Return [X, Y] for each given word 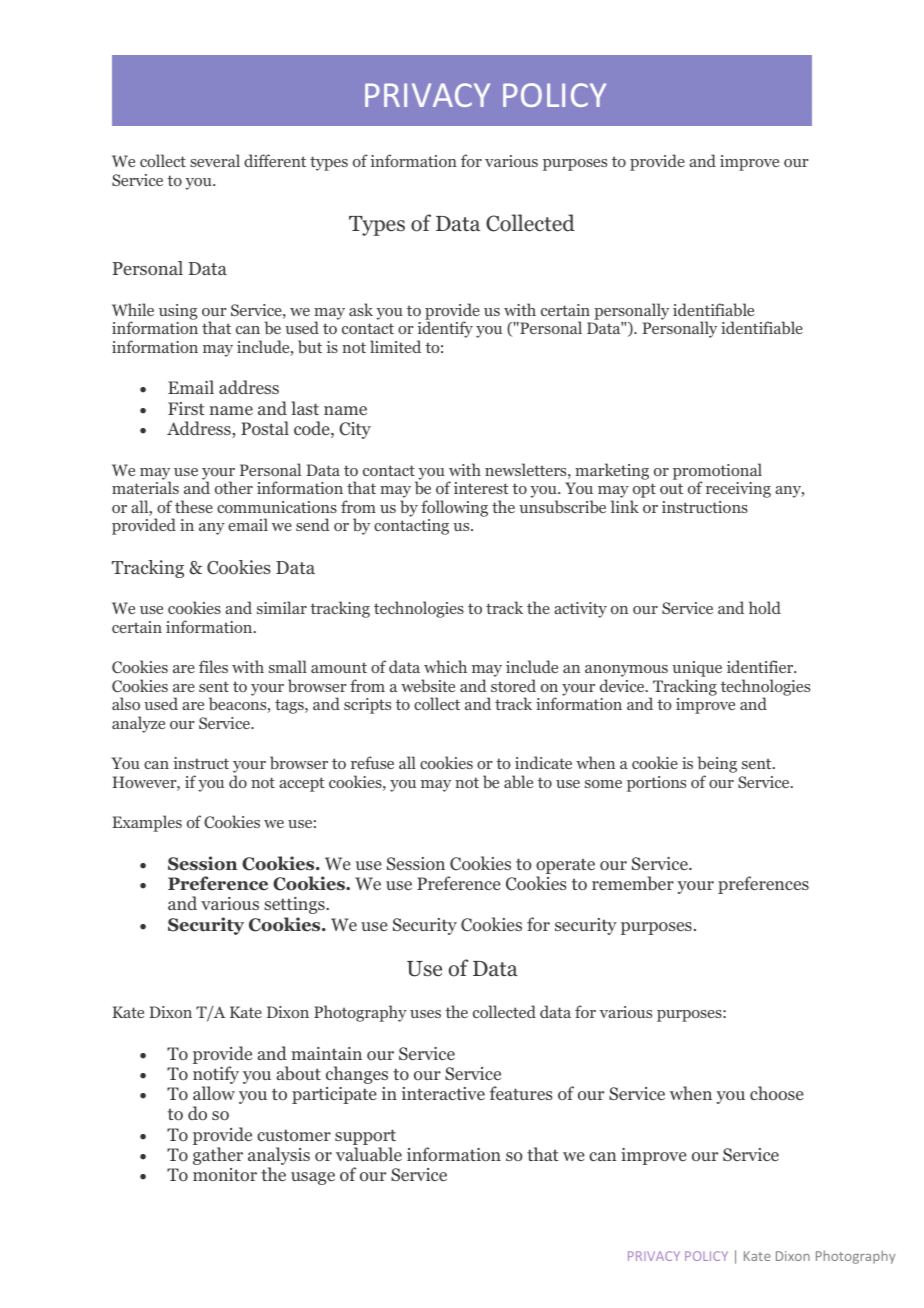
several [215, 160]
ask [361, 309]
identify [445, 331]
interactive [443, 1093]
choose [777, 1093]
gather [218, 1156]
